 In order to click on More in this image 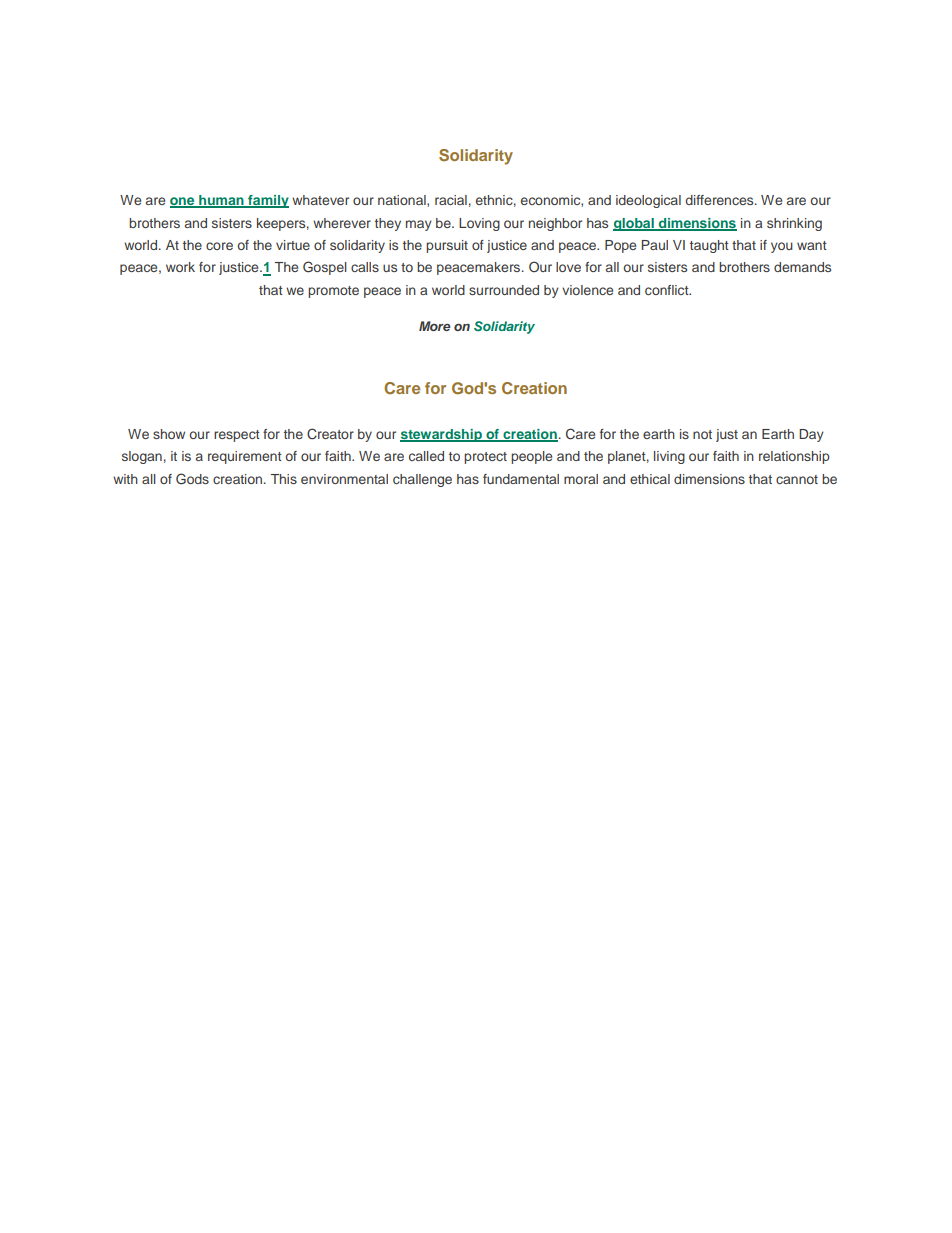, I will do `click(434, 326)`.
